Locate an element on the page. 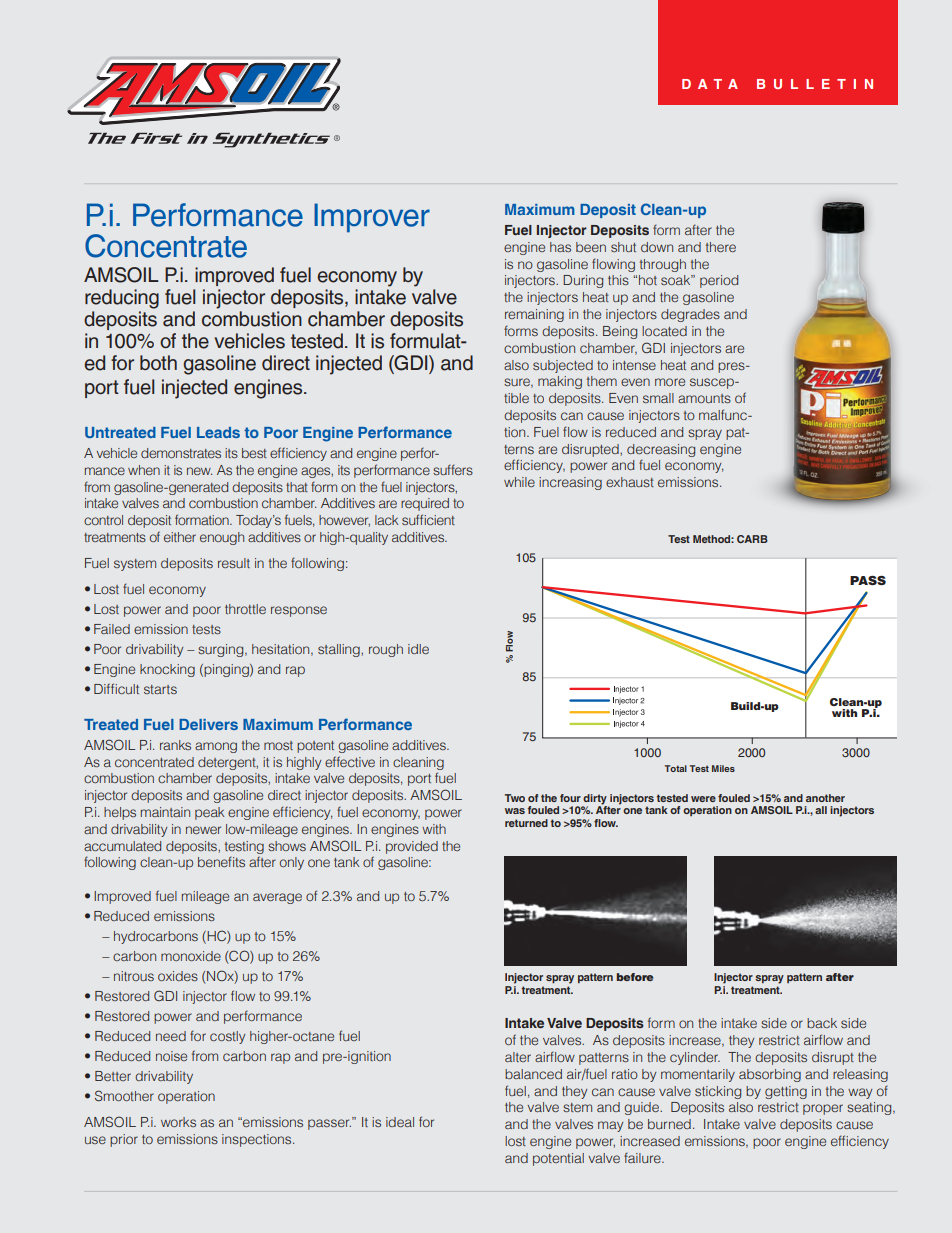 The image size is (952, 1233). before is located at coordinates (635, 977).
